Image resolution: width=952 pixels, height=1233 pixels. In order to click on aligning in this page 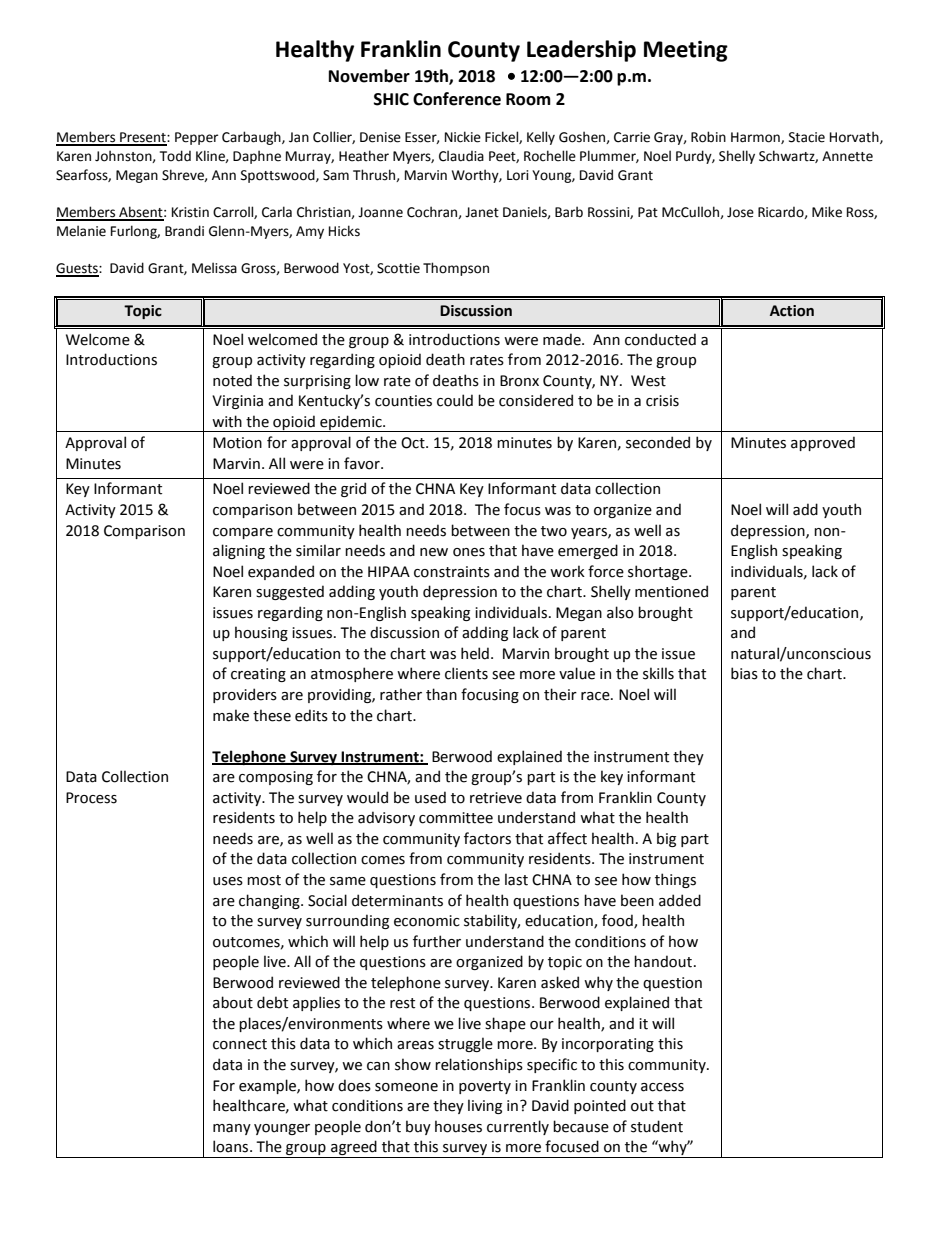, I will do `click(239, 551)`.
